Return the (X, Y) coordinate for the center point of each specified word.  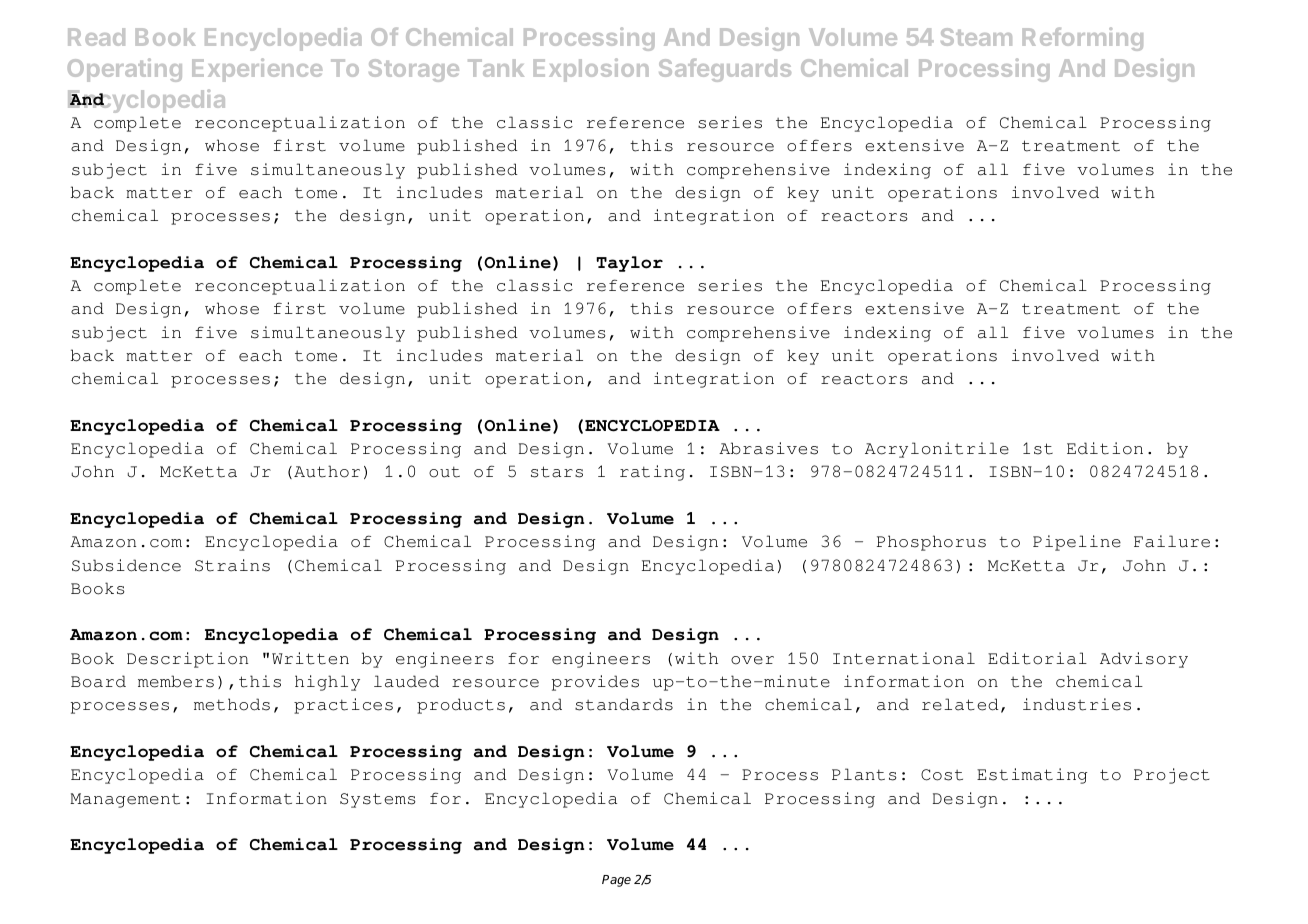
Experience (257, 70)
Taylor (629, 264)
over (752, 660)
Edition (1105, 448)
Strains (232, 565)
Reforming (1083, 39)
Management (125, 800)
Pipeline (1077, 543)
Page (616, 881)
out (444, 472)
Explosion (591, 70)
